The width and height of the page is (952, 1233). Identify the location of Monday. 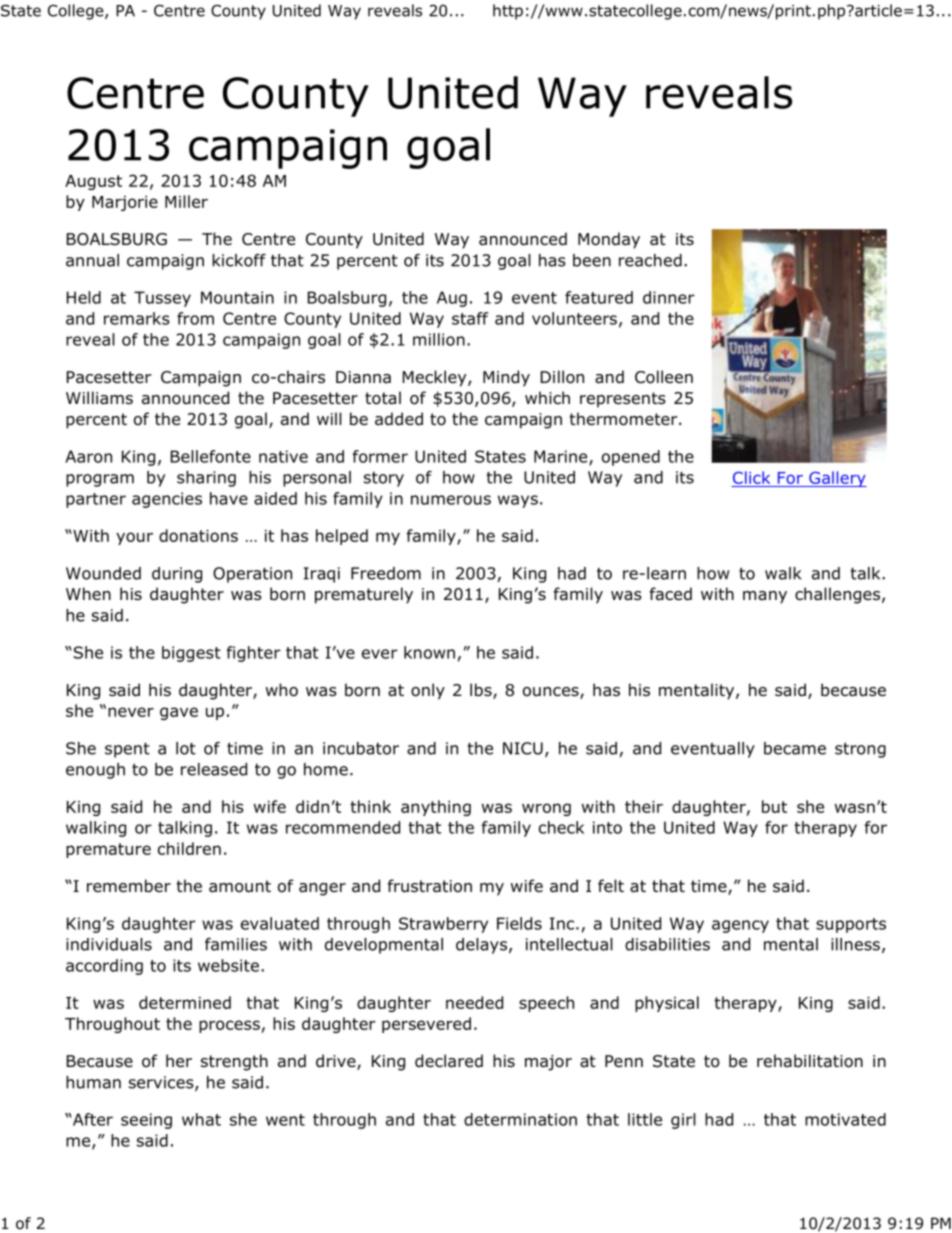
(609, 240).
